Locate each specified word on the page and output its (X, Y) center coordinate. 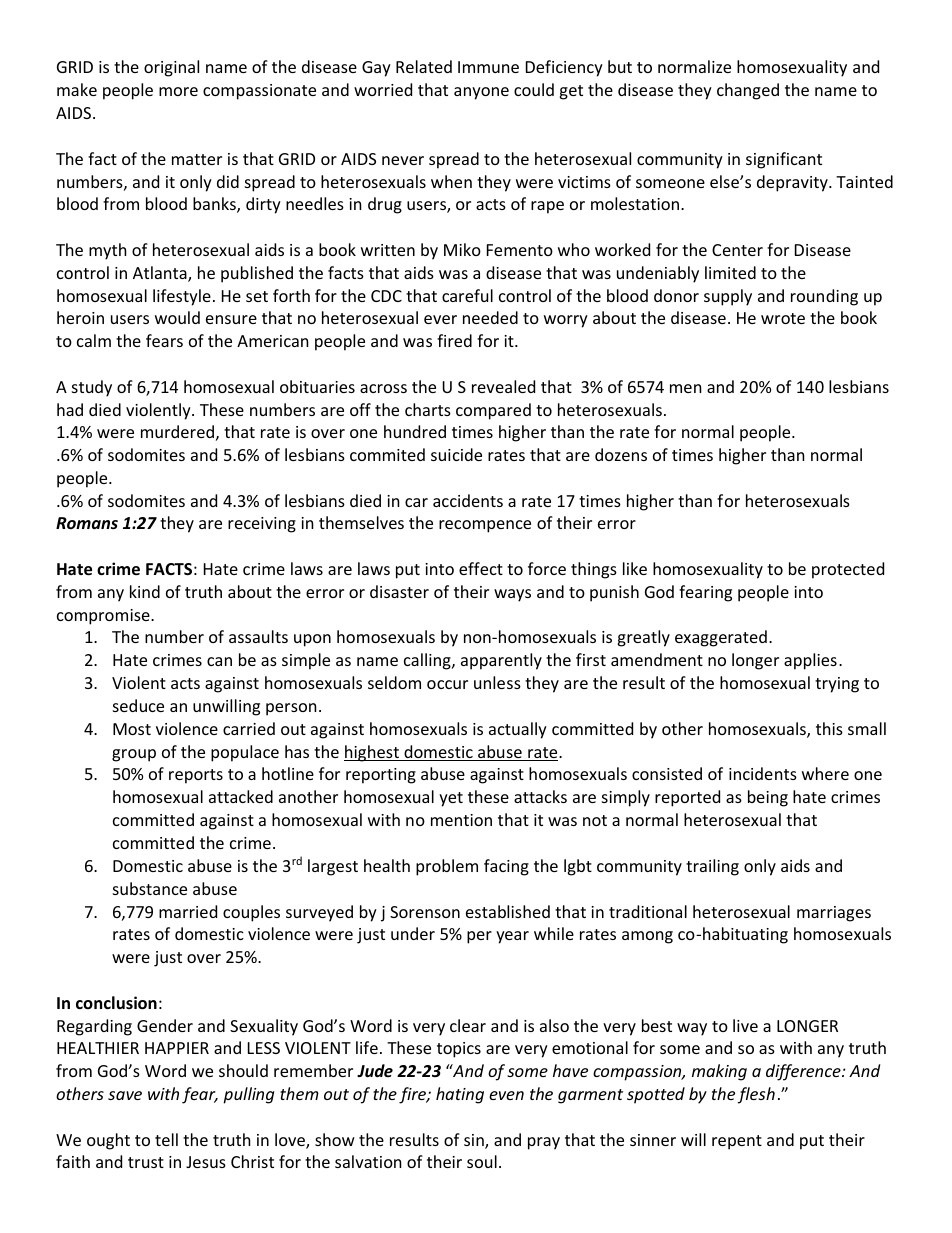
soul (482, 1161)
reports (196, 776)
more (178, 91)
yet (451, 799)
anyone (481, 93)
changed (748, 91)
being (768, 798)
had (70, 409)
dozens (621, 454)
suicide (456, 454)
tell (166, 1139)
